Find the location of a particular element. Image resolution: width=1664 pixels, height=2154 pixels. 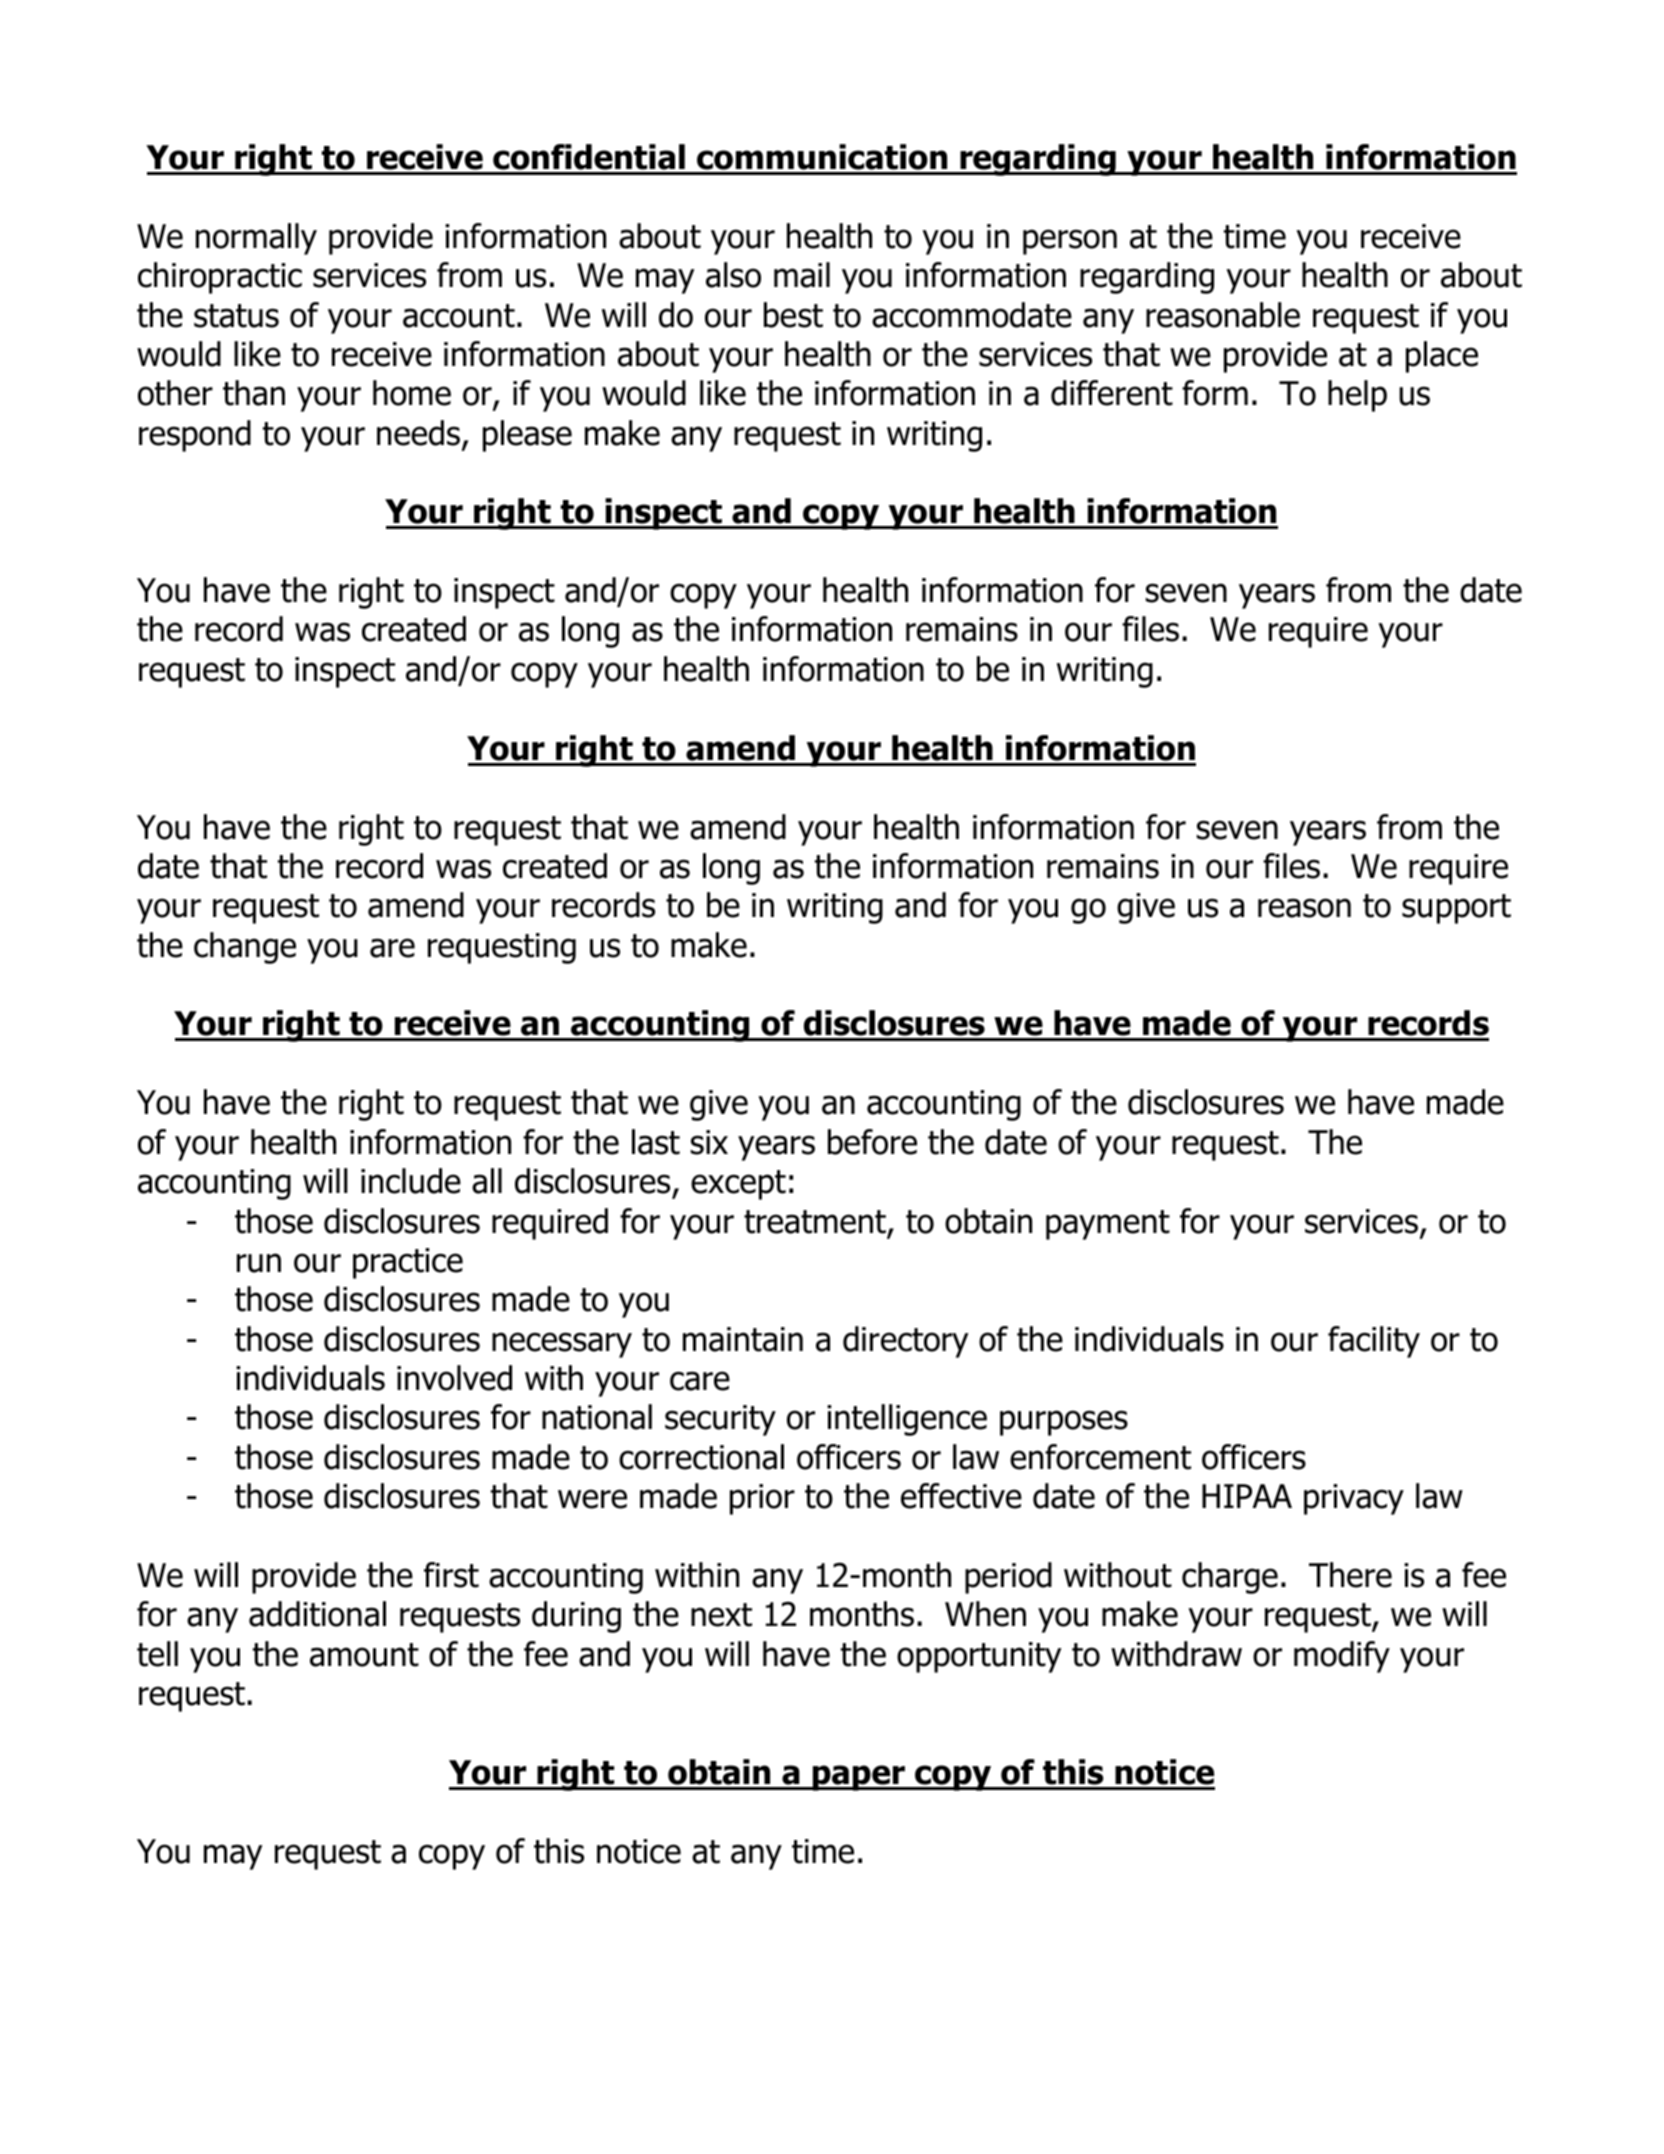

place is located at coordinates (1442, 357).
